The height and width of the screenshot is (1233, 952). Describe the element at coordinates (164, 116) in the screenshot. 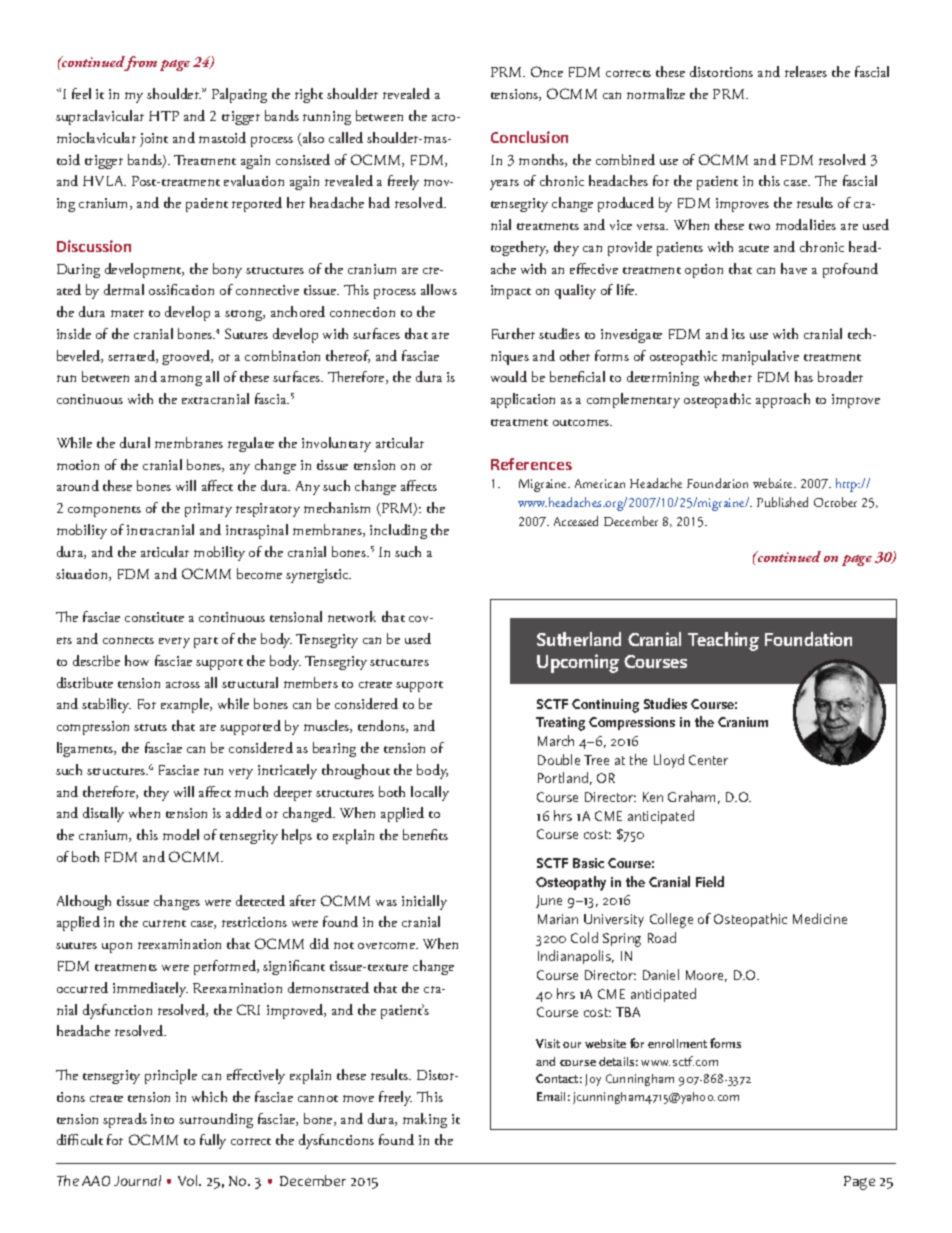

I see `HTP` at that location.
